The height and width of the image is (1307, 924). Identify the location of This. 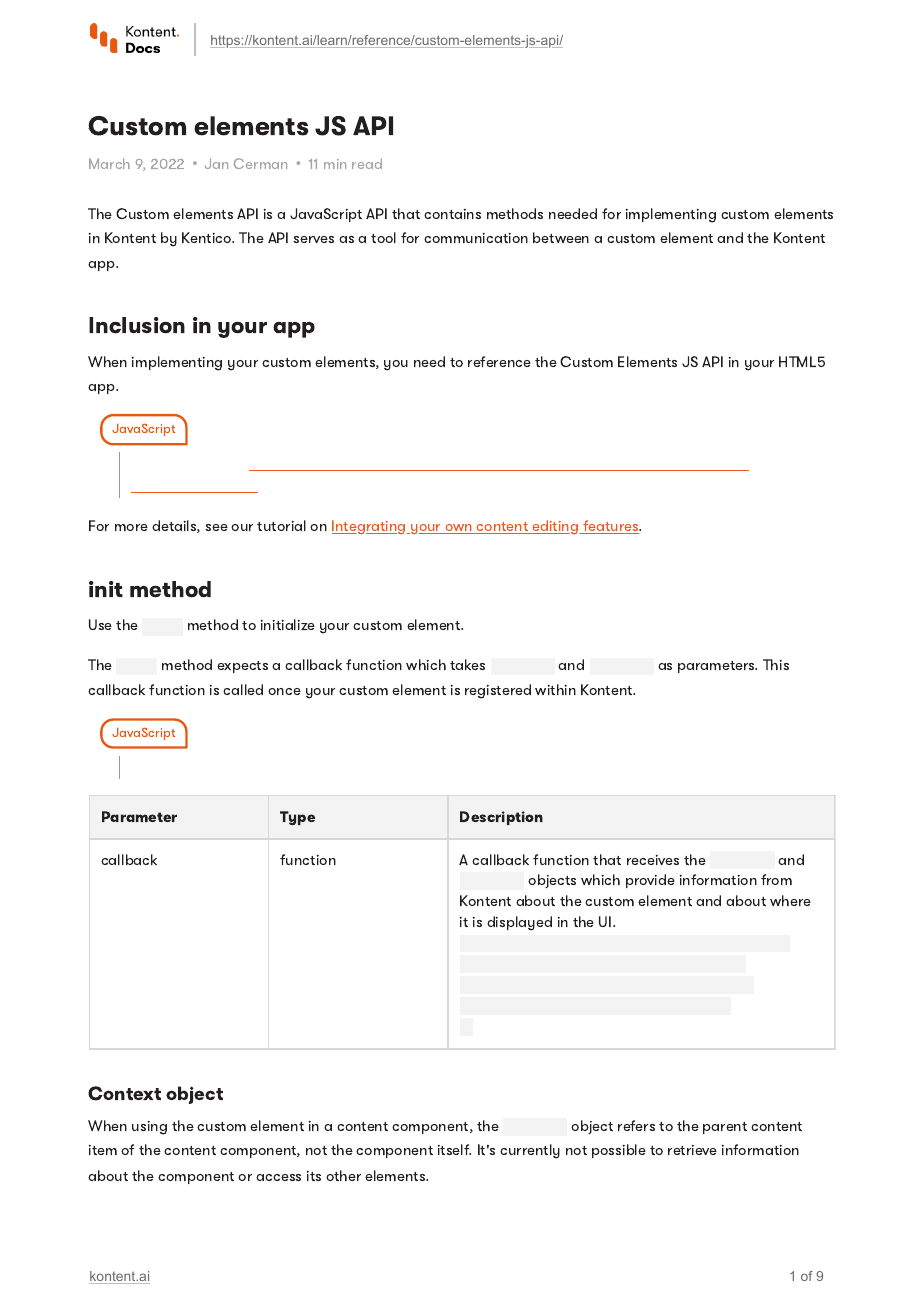
(776, 664).
